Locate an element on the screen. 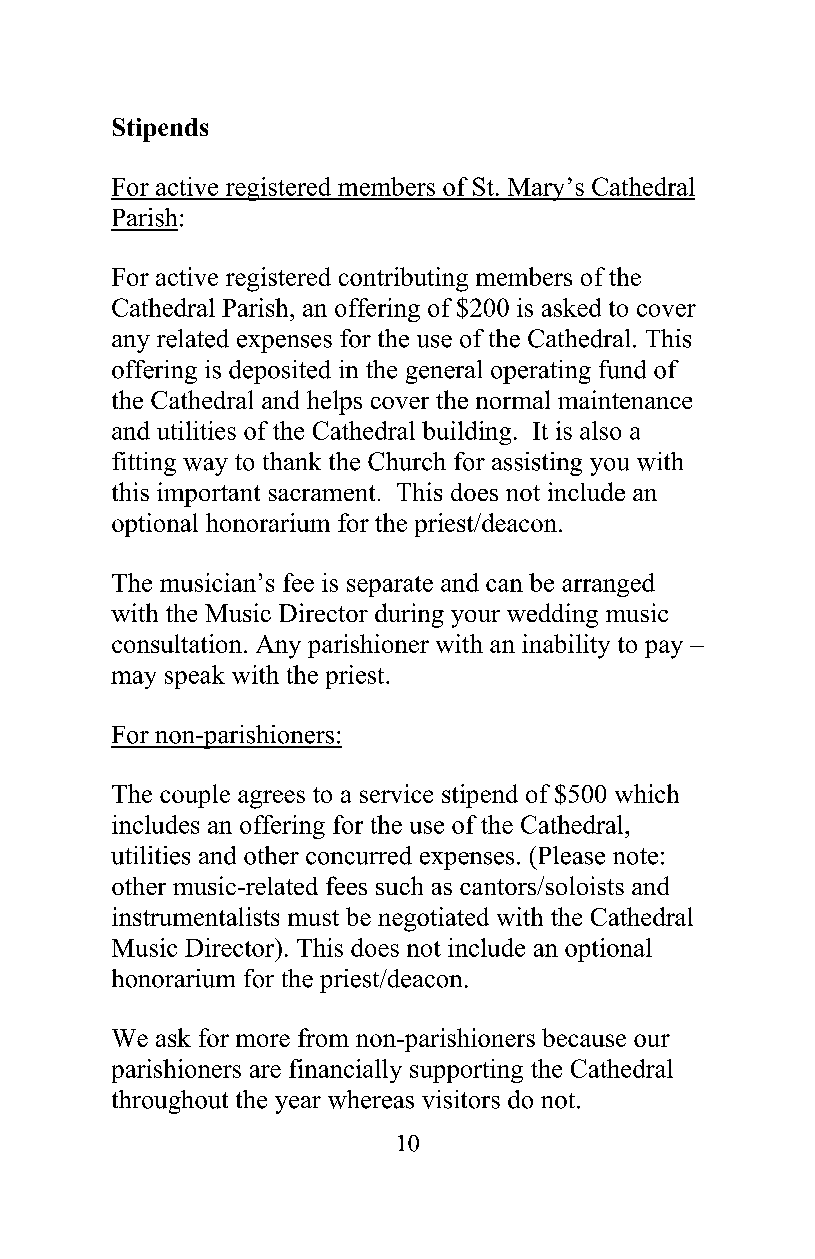 The height and width of the screenshot is (1259, 815). whereas is located at coordinates (371, 1099).
